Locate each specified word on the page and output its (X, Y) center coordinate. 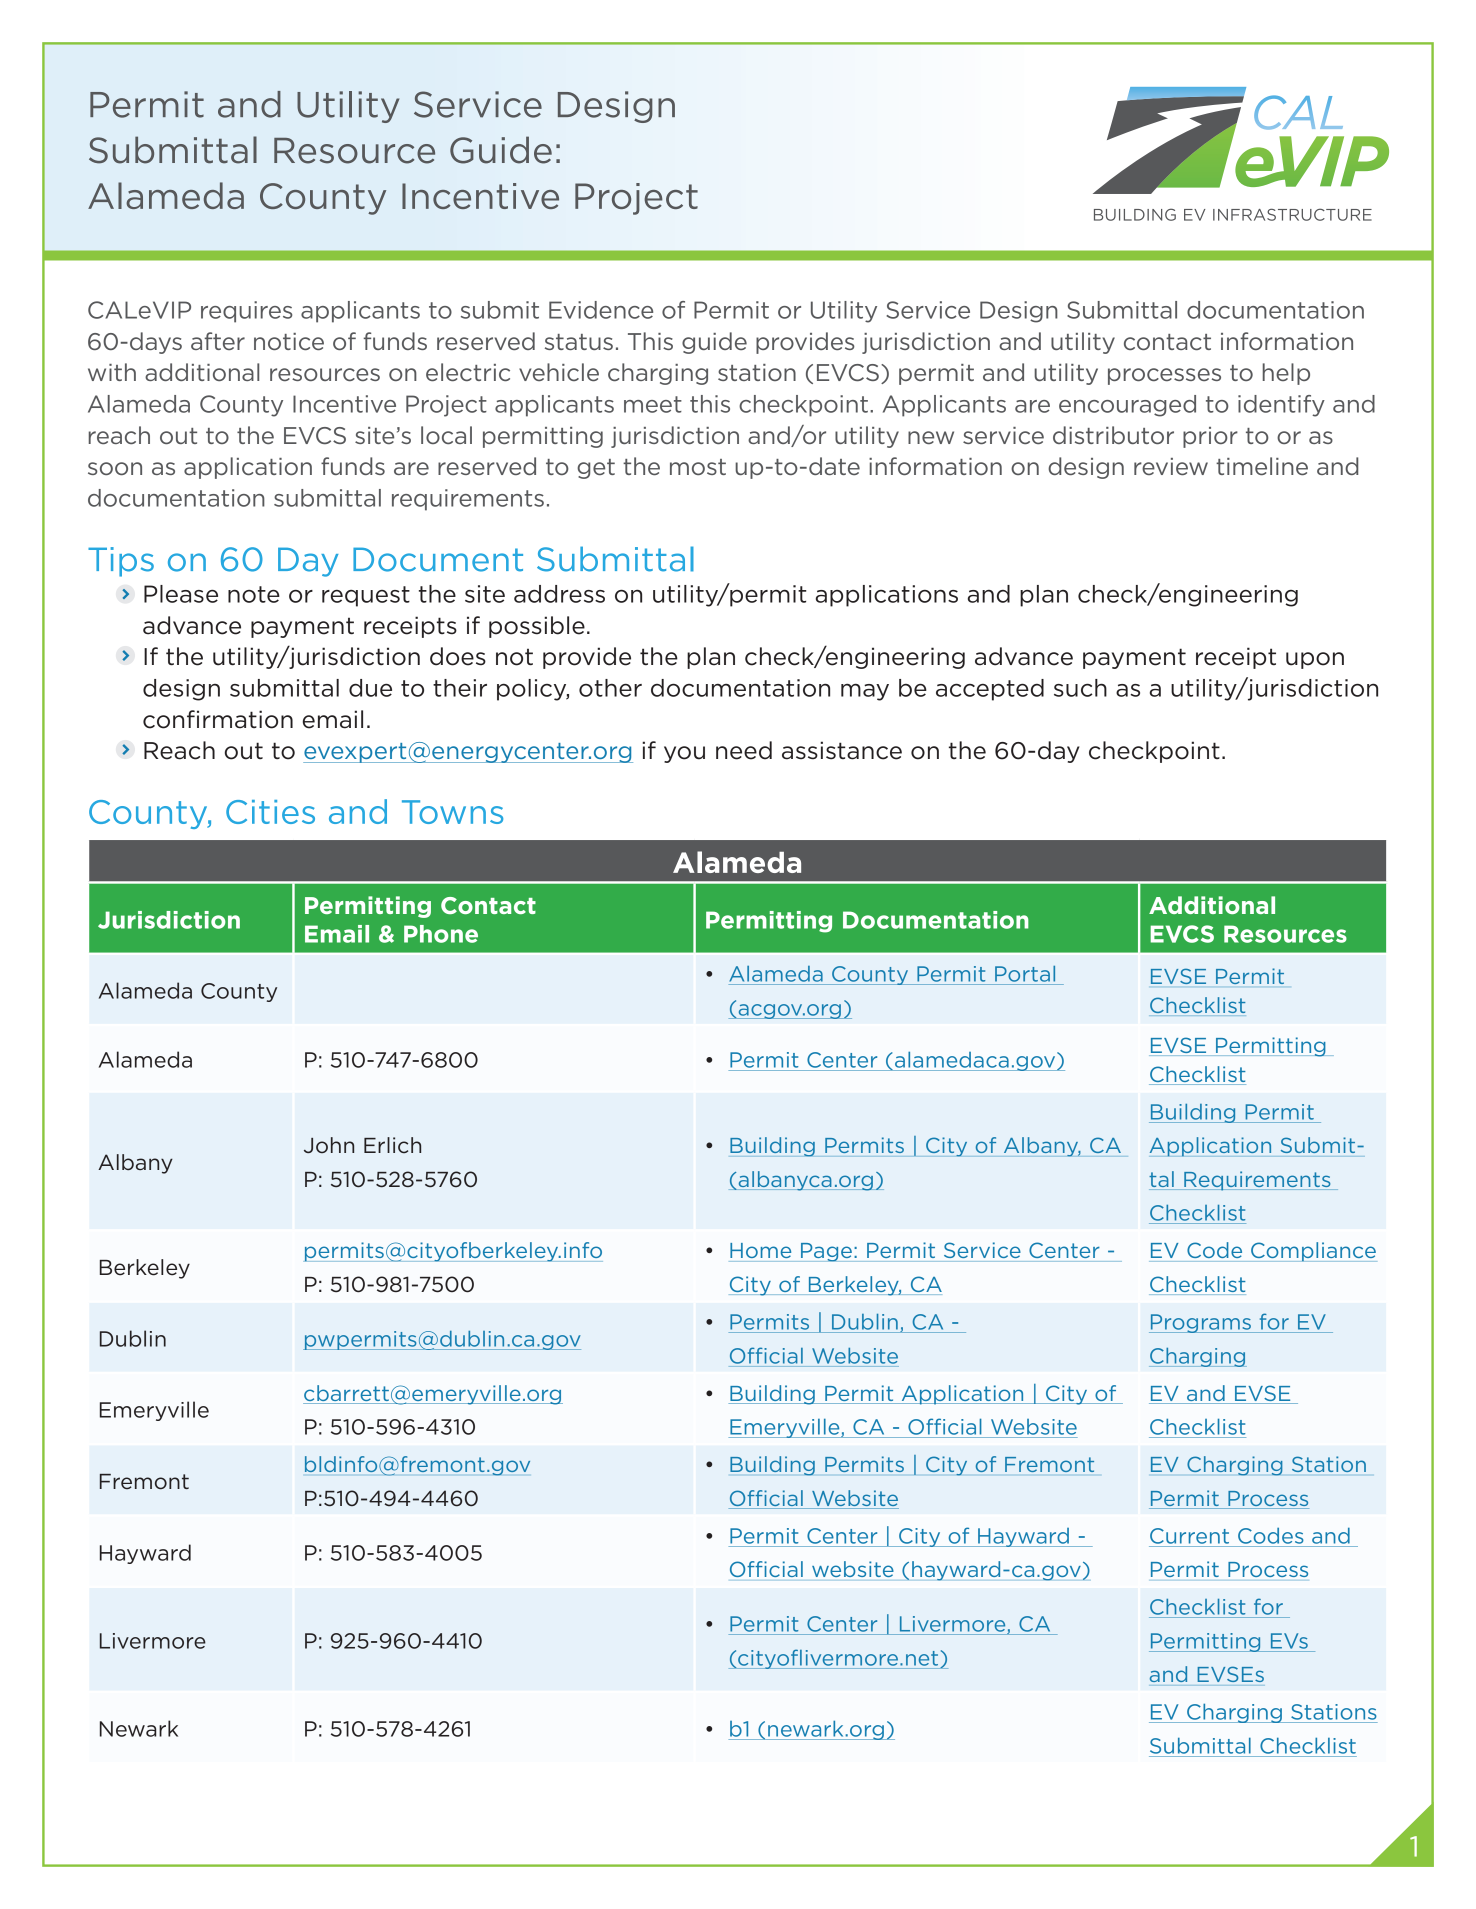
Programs (1201, 1323)
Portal (1025, 974)
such (1080, 688)
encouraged (1127, 406)
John (329, 1145)
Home (760, 1250)
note (254, 594)
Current (1189, 1536)
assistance (842, 750)
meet (653, 404)
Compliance (1313, 1252)
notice (289, 341)
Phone (441, 934)
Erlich (392, 1145)
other (610, 688)
